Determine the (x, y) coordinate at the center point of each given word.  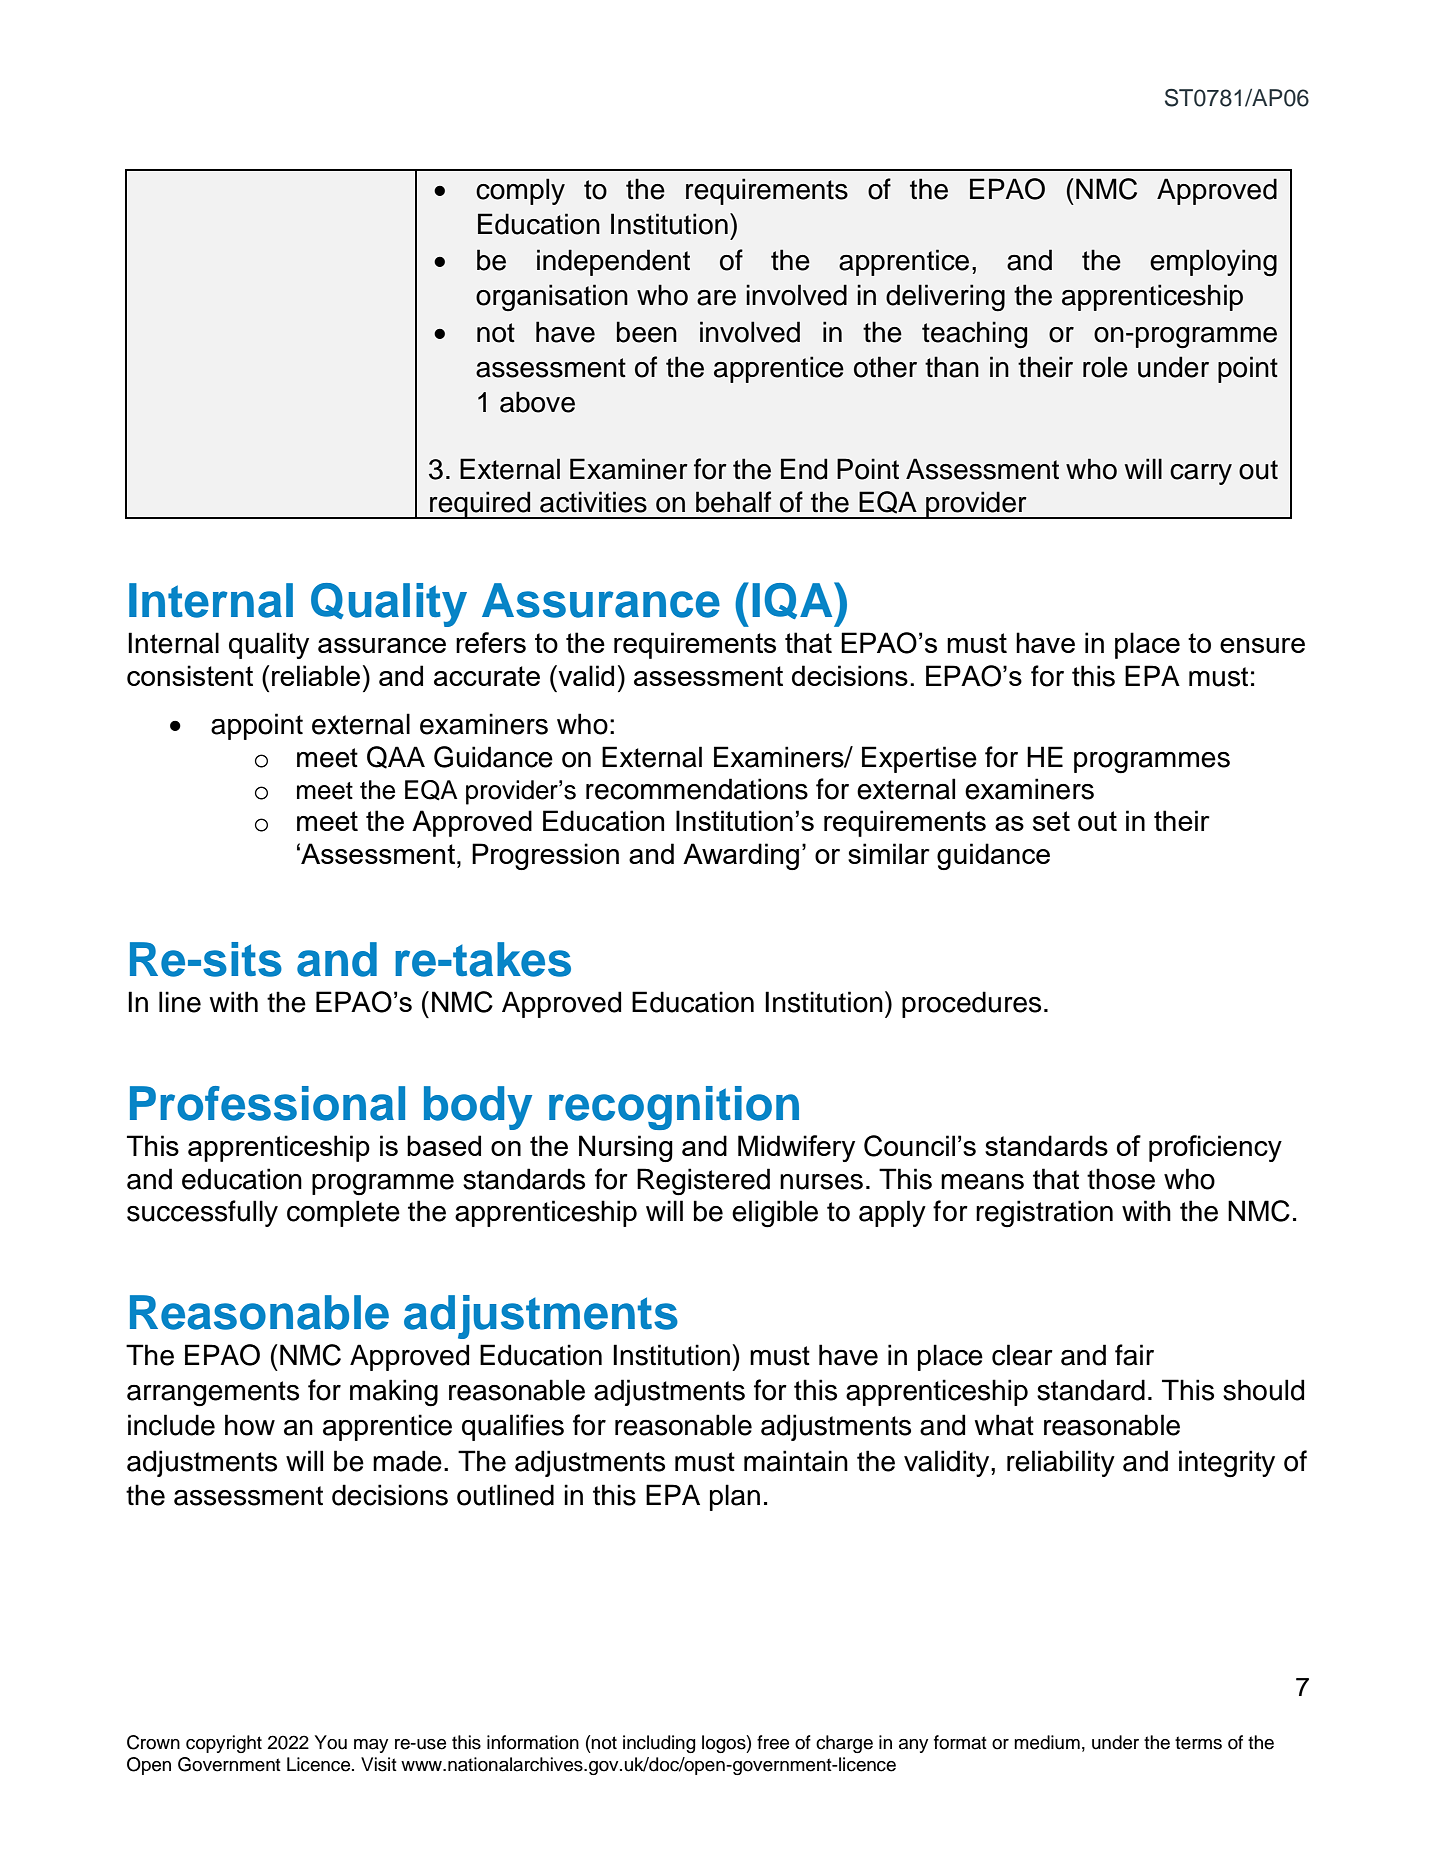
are (716, 298)
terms (1198, 1743)
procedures (971, 1004)
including (659, 1744)
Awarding (741, 856)
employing (1213, 263)
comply (520, 191)
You (331, 1742)
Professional (267, 1103)
